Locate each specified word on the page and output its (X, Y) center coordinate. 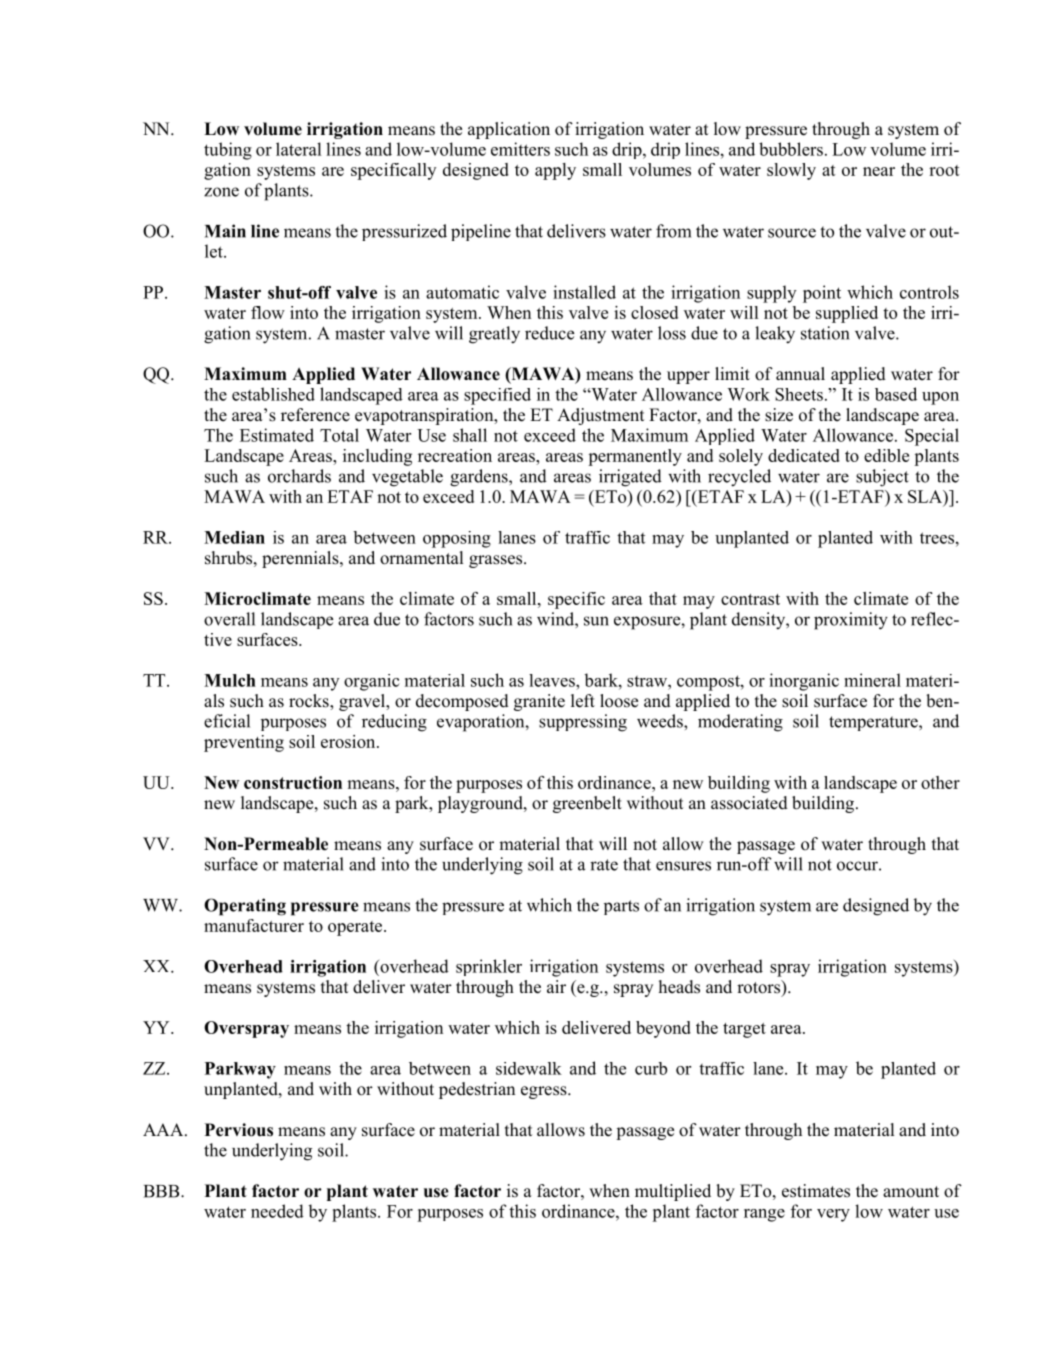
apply (555, 171)
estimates (816, 1191)
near (879, 171)
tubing (228, 151)
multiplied (673, 1192)
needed (277, 1211)
